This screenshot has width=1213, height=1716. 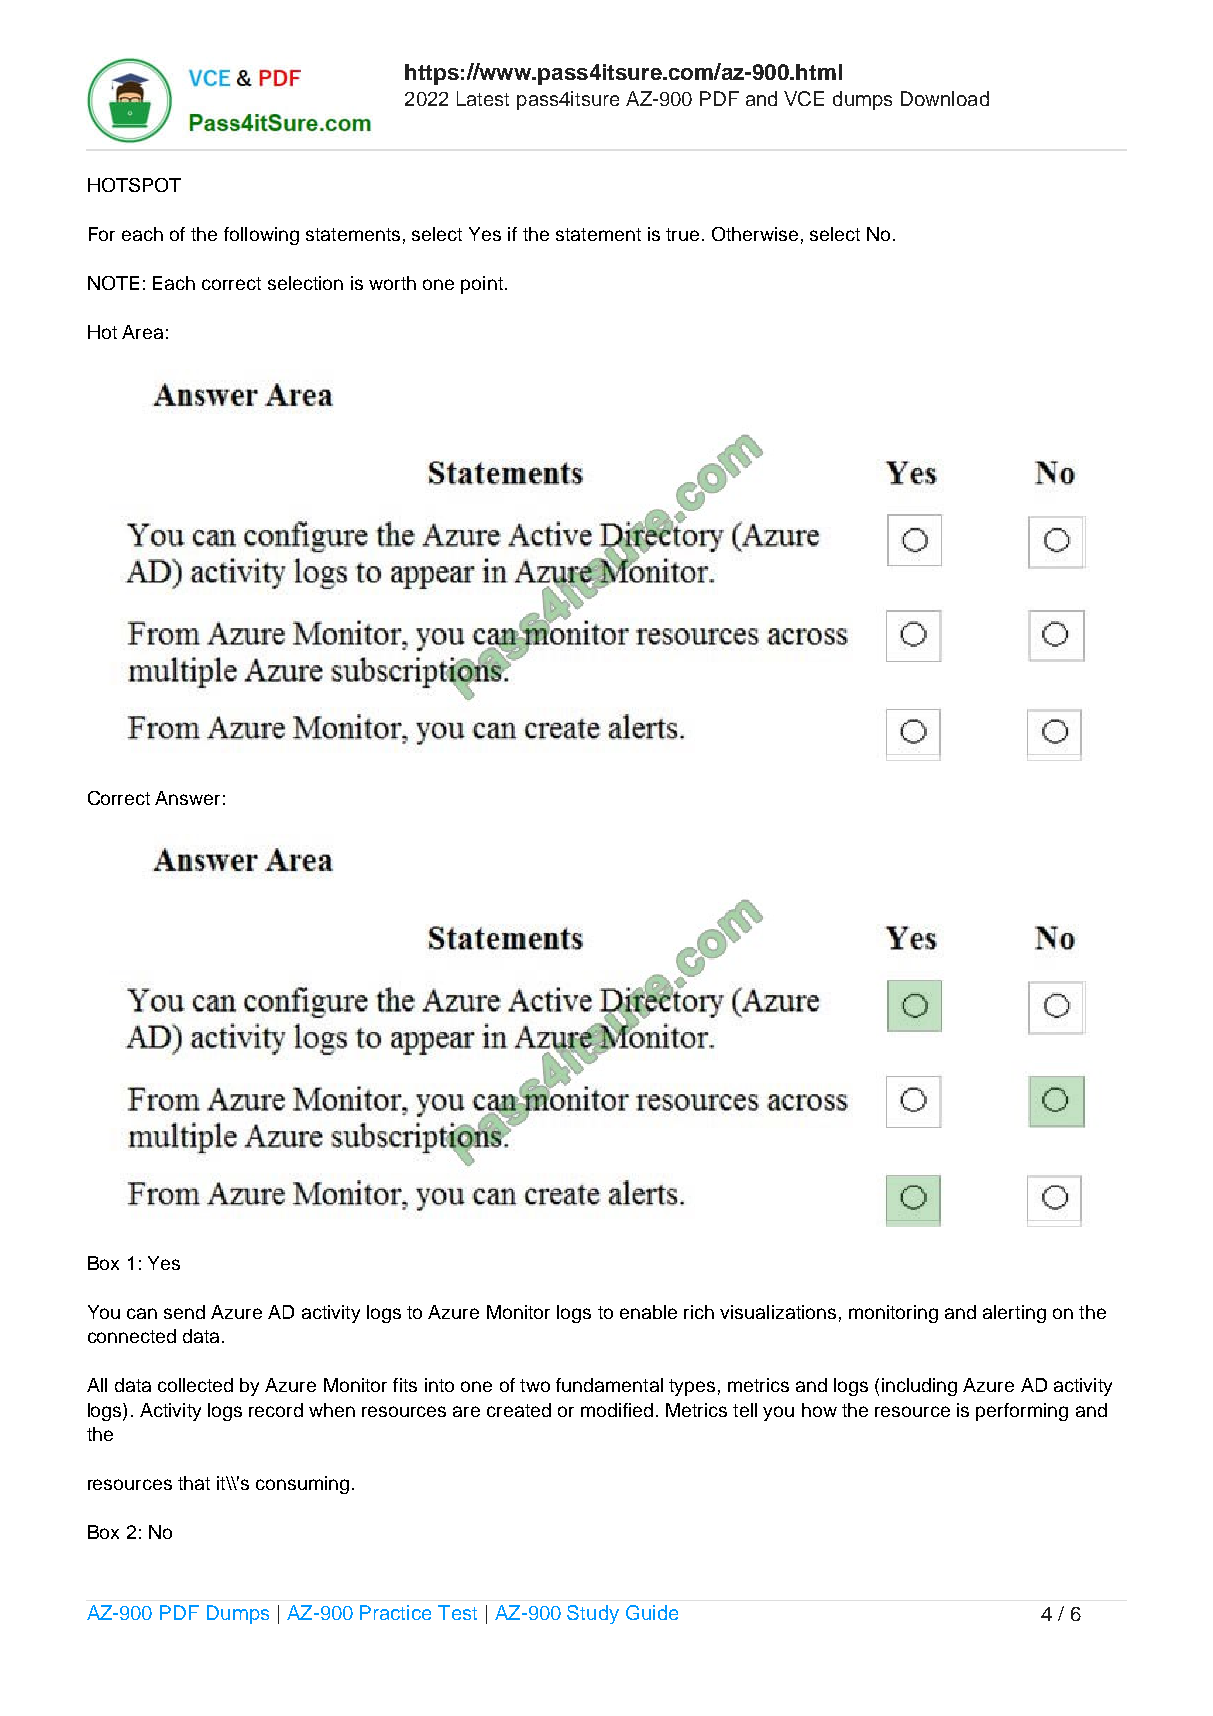 I want to click on Study, so click(x=593, y=1614).
